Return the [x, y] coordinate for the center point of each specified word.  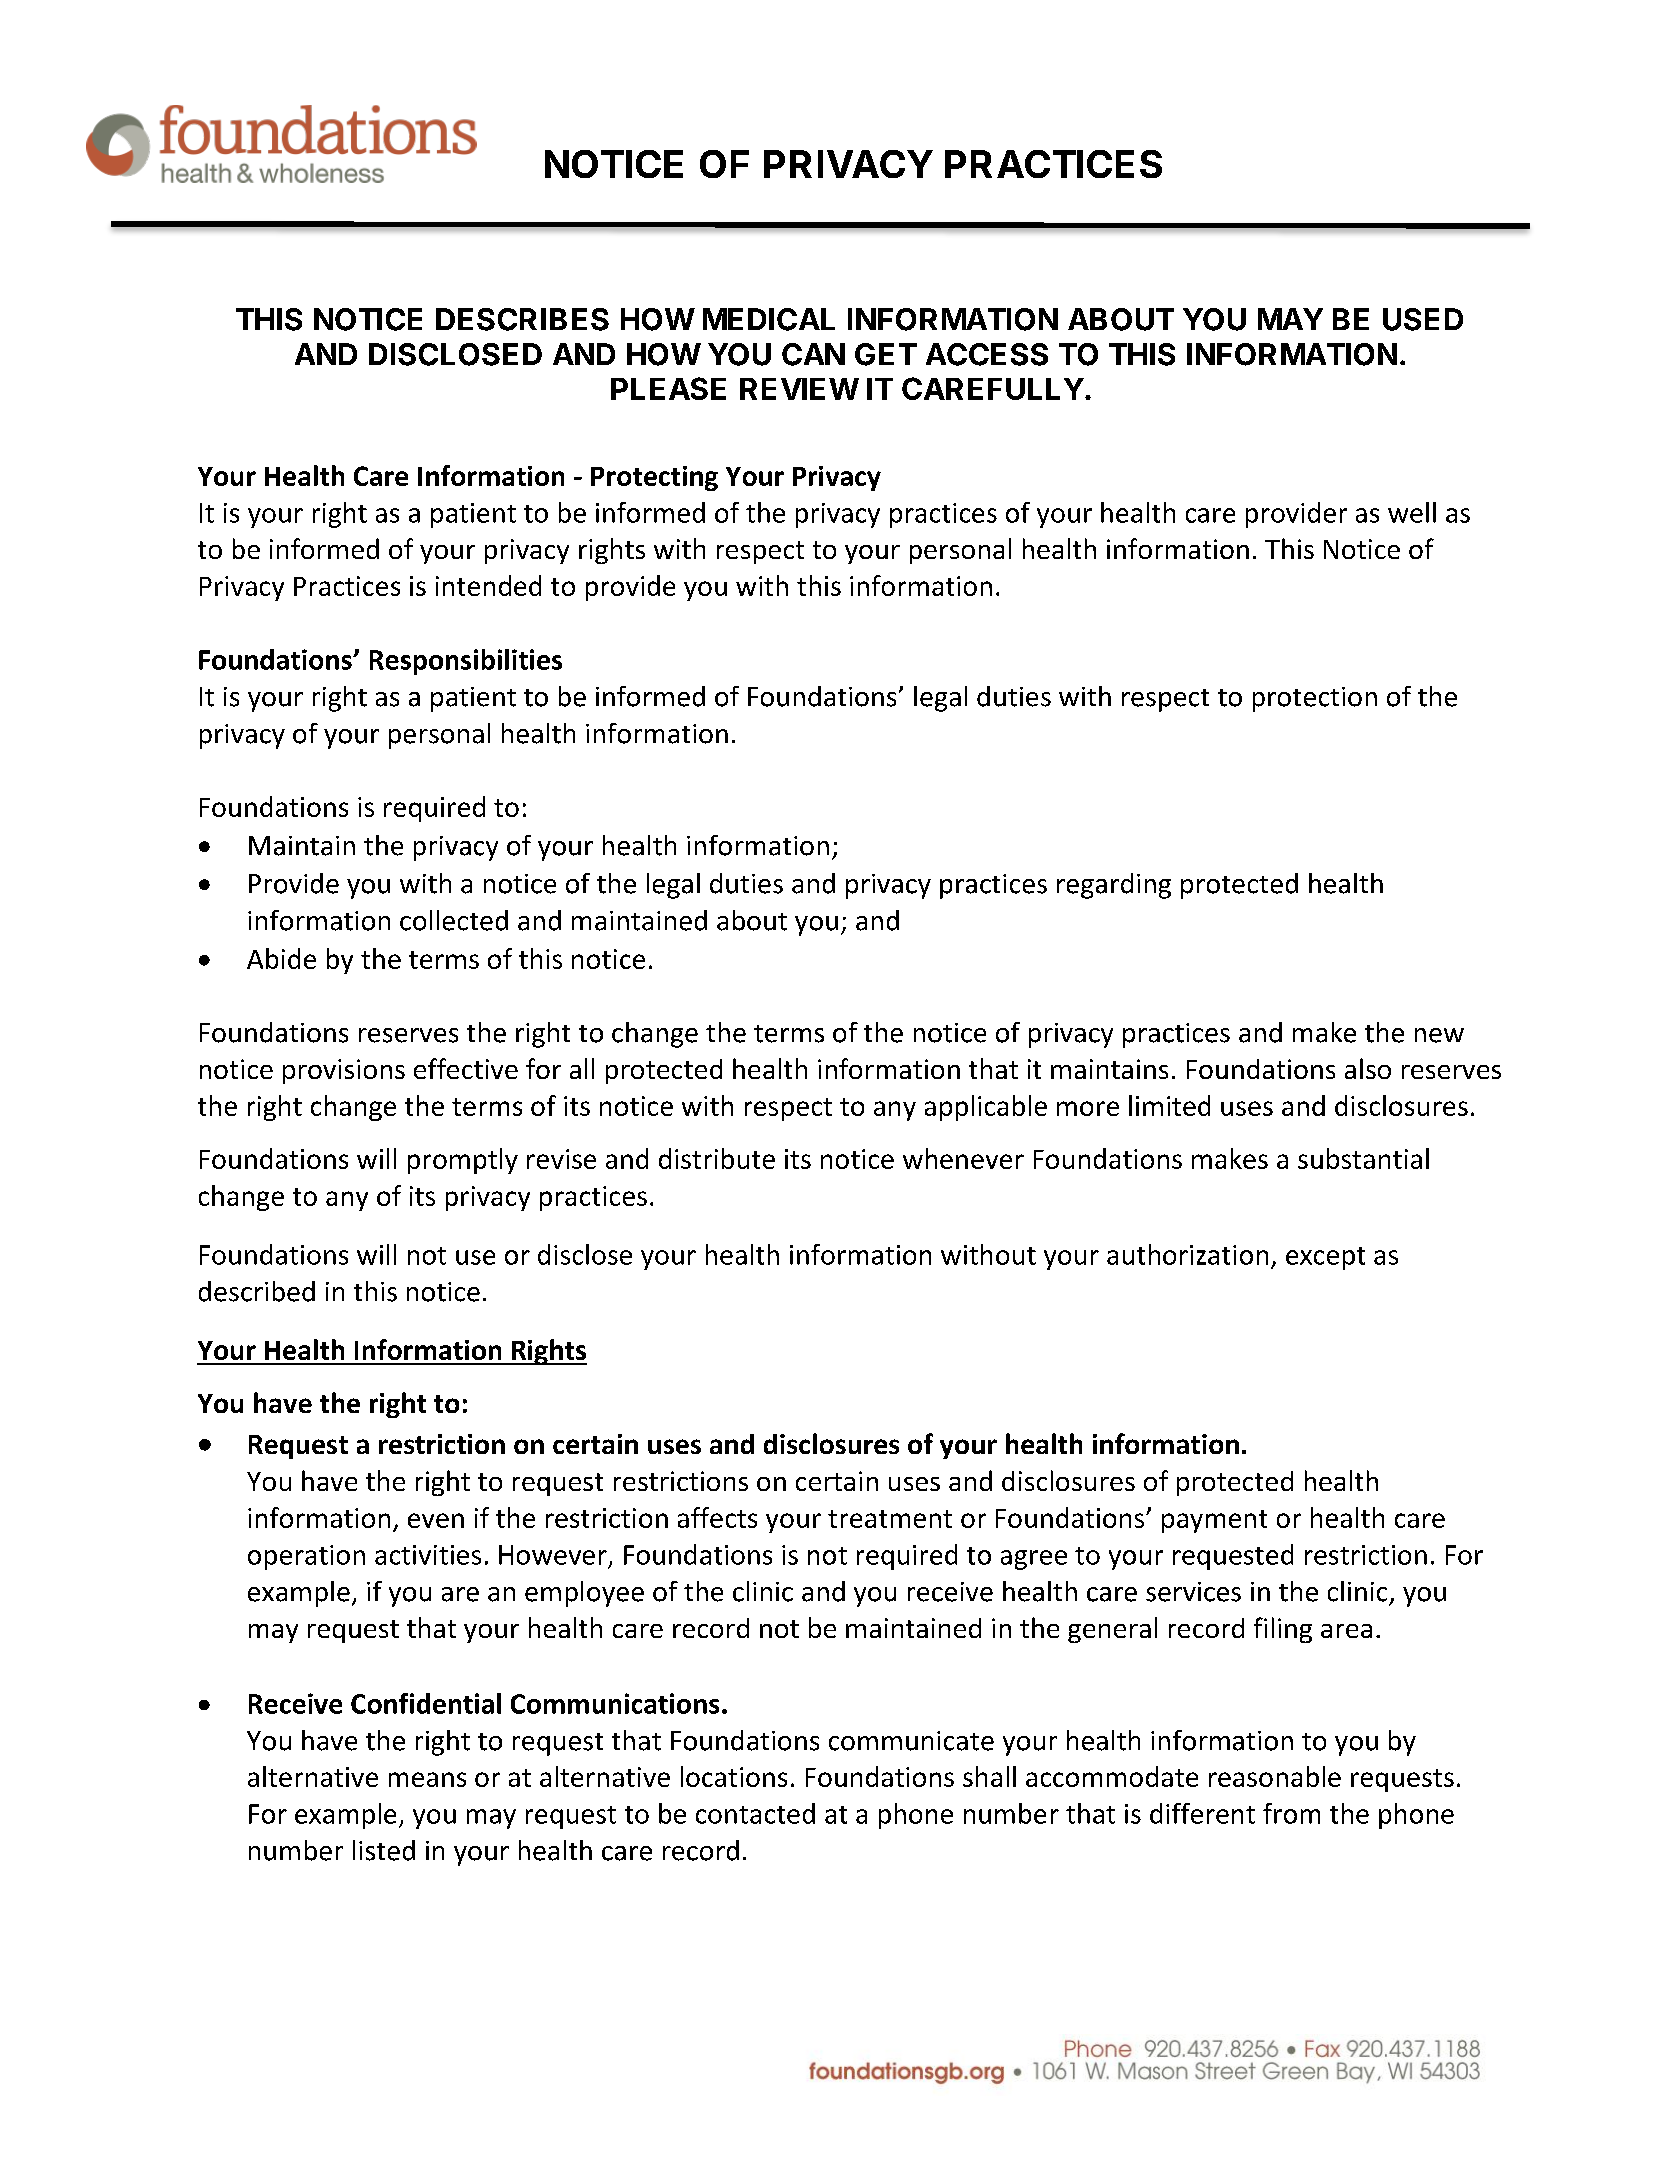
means [427, 1779]
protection [1315, 699]
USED [1423, 319]
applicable [986, 1108]
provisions [344, 1071]
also [1368, 1068]
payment [1214, 1521]
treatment [890, 1519]
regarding [1114, 886]
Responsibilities [466, 662]
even [436, 1520]
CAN [813, 354]
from [1291, 1813]
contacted [755, 1813]
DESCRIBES [522, 319]
